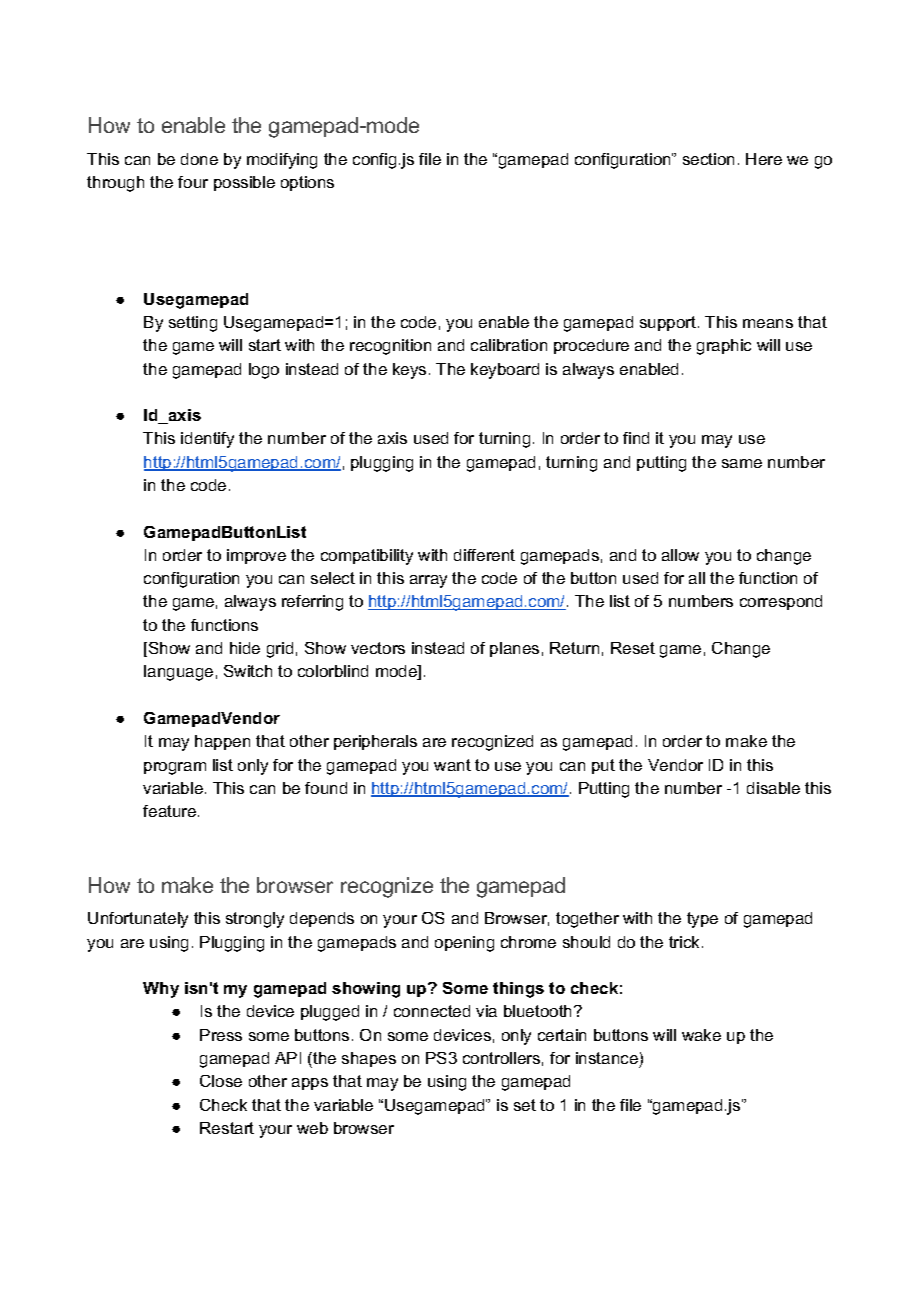  What do you see at coordinates (307, 183) in the document?
I see `options` at bounding box center [307, 183].
